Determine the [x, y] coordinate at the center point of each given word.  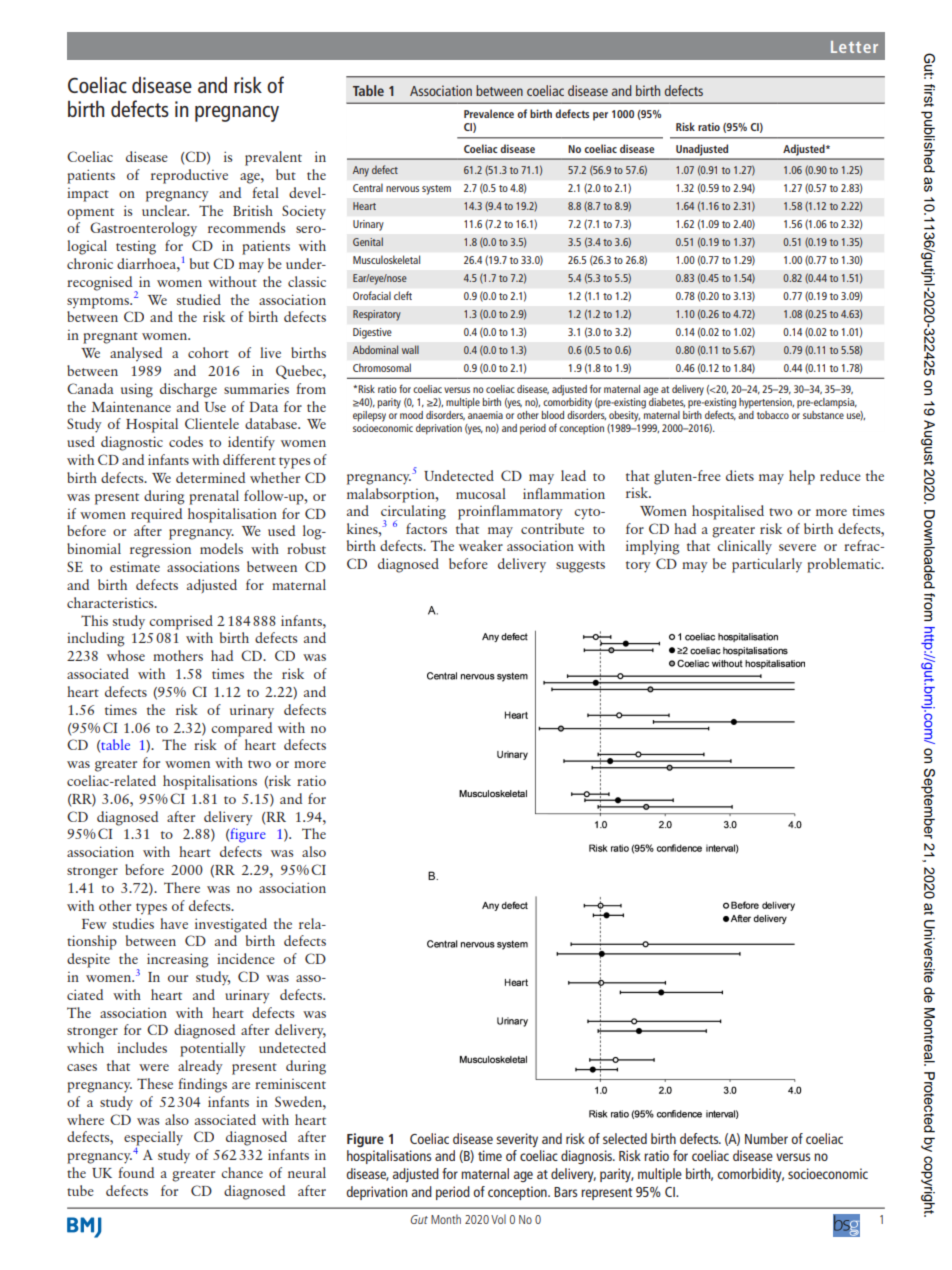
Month [446, 1219]
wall [410, 349]
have [174, 923]
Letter [854, 47]
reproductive [189, 176]
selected [625, 1138]
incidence [246, 958]
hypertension [766, 403]
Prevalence [489, 113]
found [136, 1172]
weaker [481, 545]
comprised [181, 622]
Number [766, 1138]
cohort [208, 352]
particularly [767, 565]
